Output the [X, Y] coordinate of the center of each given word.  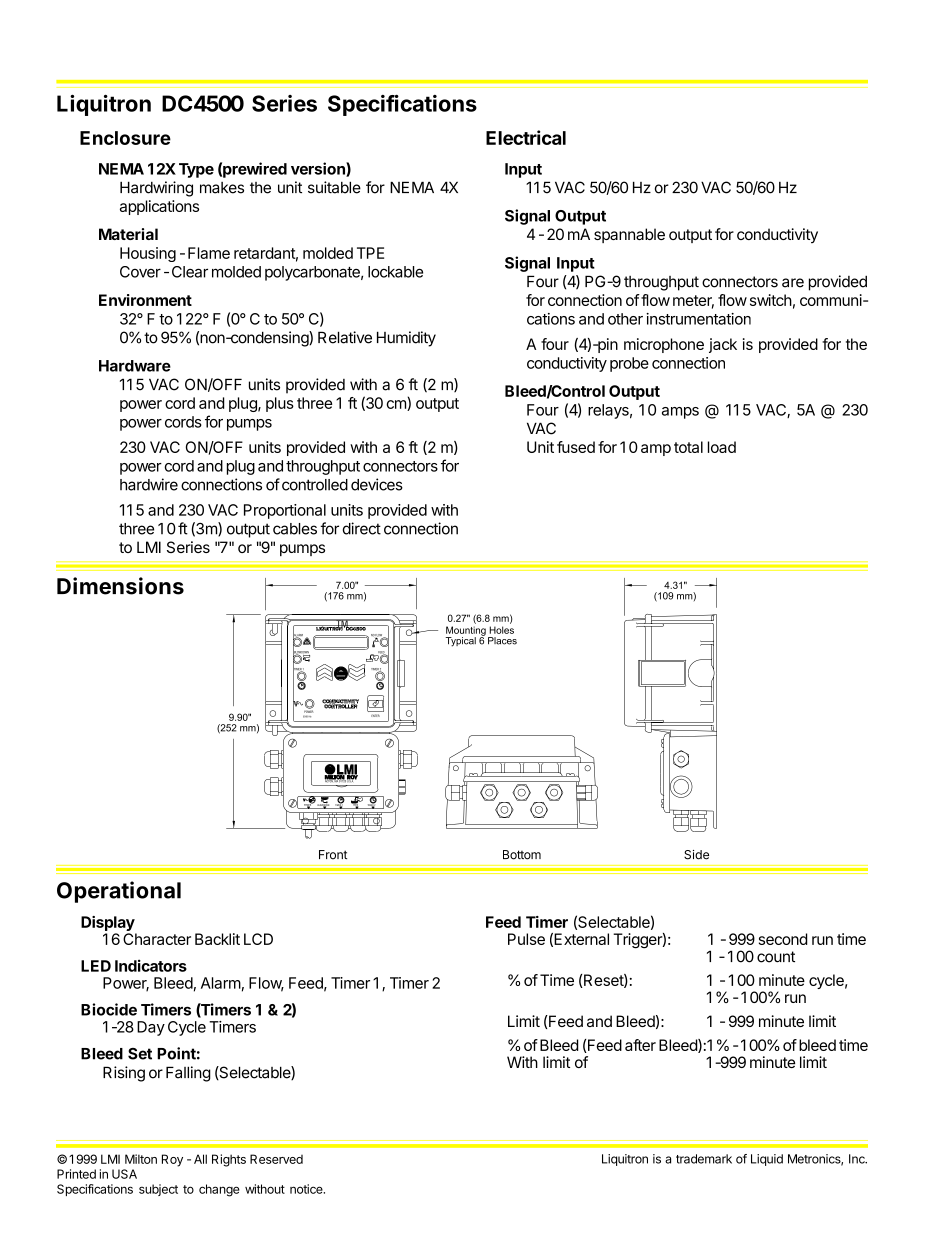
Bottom [522, 855]
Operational [119, 892]
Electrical [526, 137]
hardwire [149, 484]
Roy [172, 1160]
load [722, 447]
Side [696, 855]
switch [771, 300]
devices [377, 484]
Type [196, 170]
